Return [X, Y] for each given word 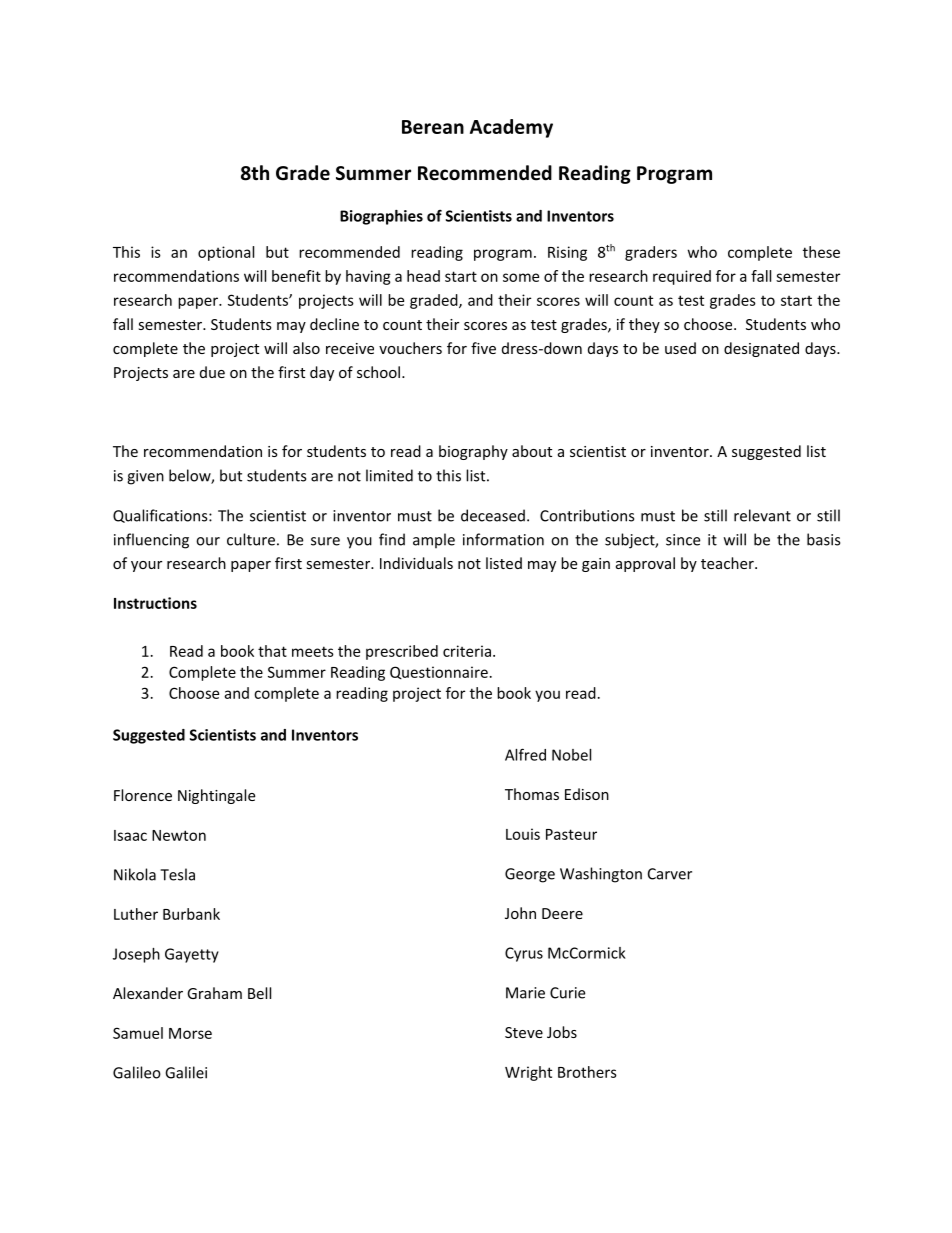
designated [761, 349]
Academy [511, 128]
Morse [190, 1033]
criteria [467, 651]
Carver [670, 874]
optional [226, 253]
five [483, 348]
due [212, 372]
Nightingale [216, 796]
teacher [728, 563]
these [821, 252]
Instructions [155, 603]
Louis [523, 834]
